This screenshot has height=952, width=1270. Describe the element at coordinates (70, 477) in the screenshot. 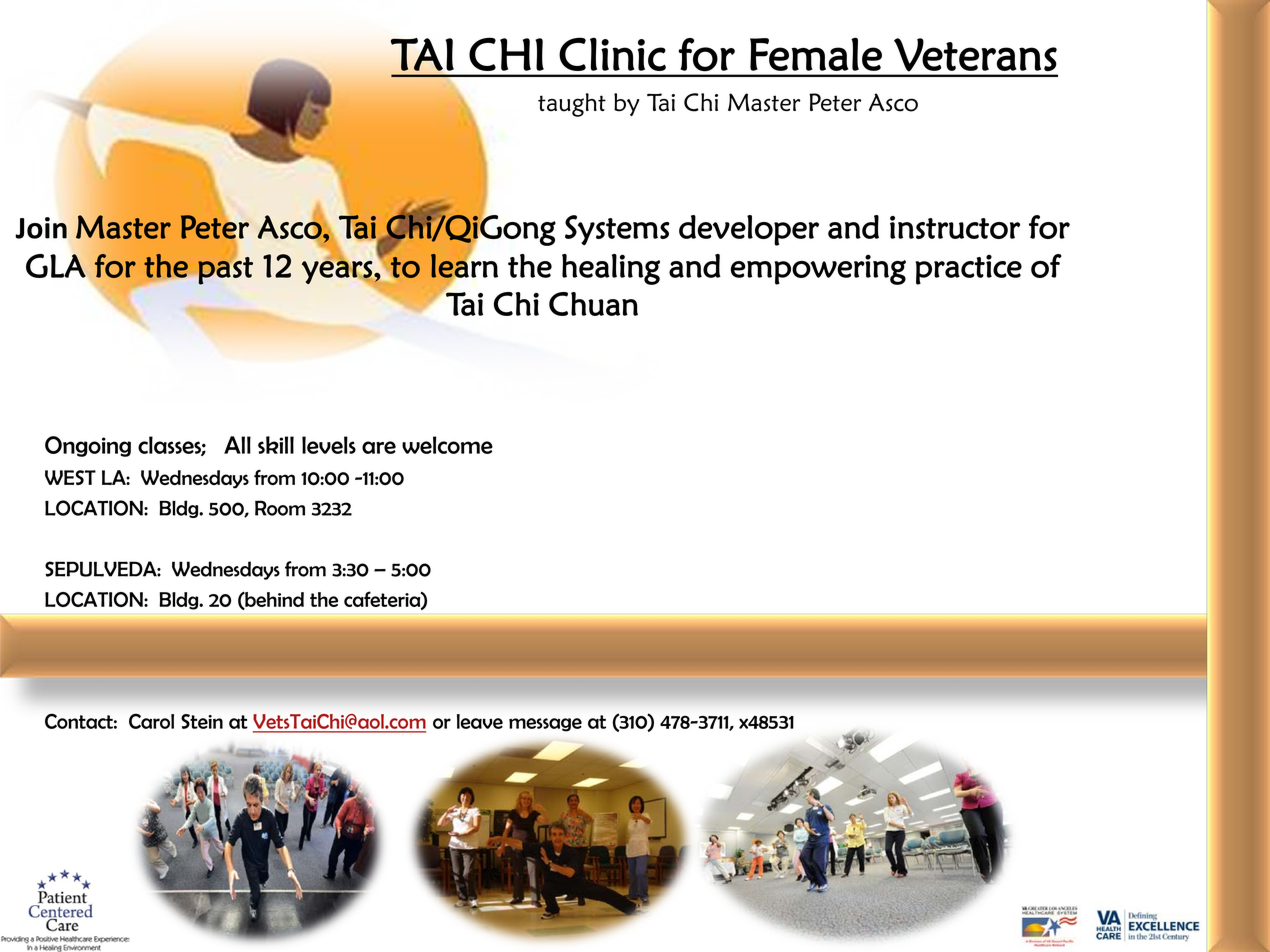

I see `WEST` at that location.
